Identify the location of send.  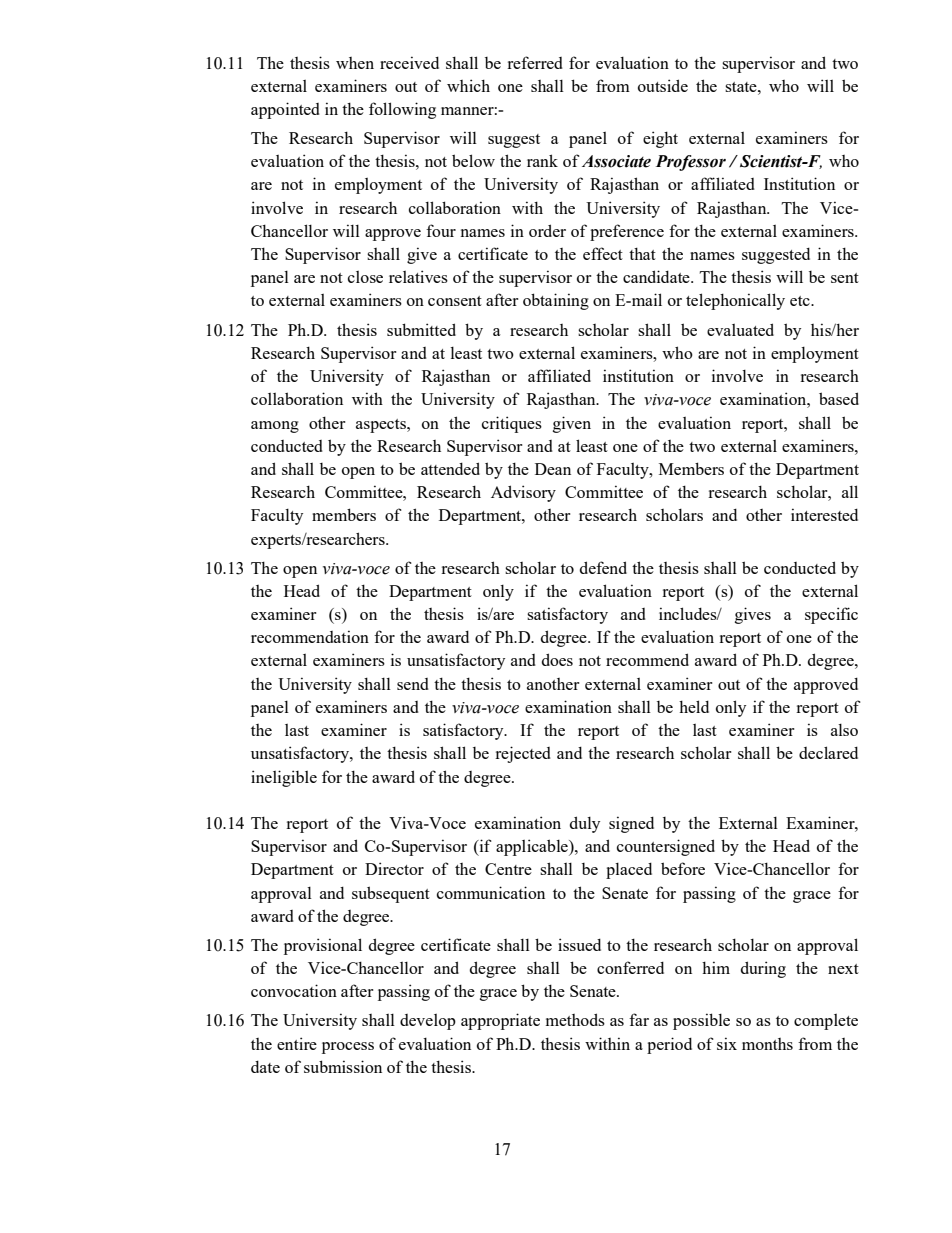
(413, 684).
